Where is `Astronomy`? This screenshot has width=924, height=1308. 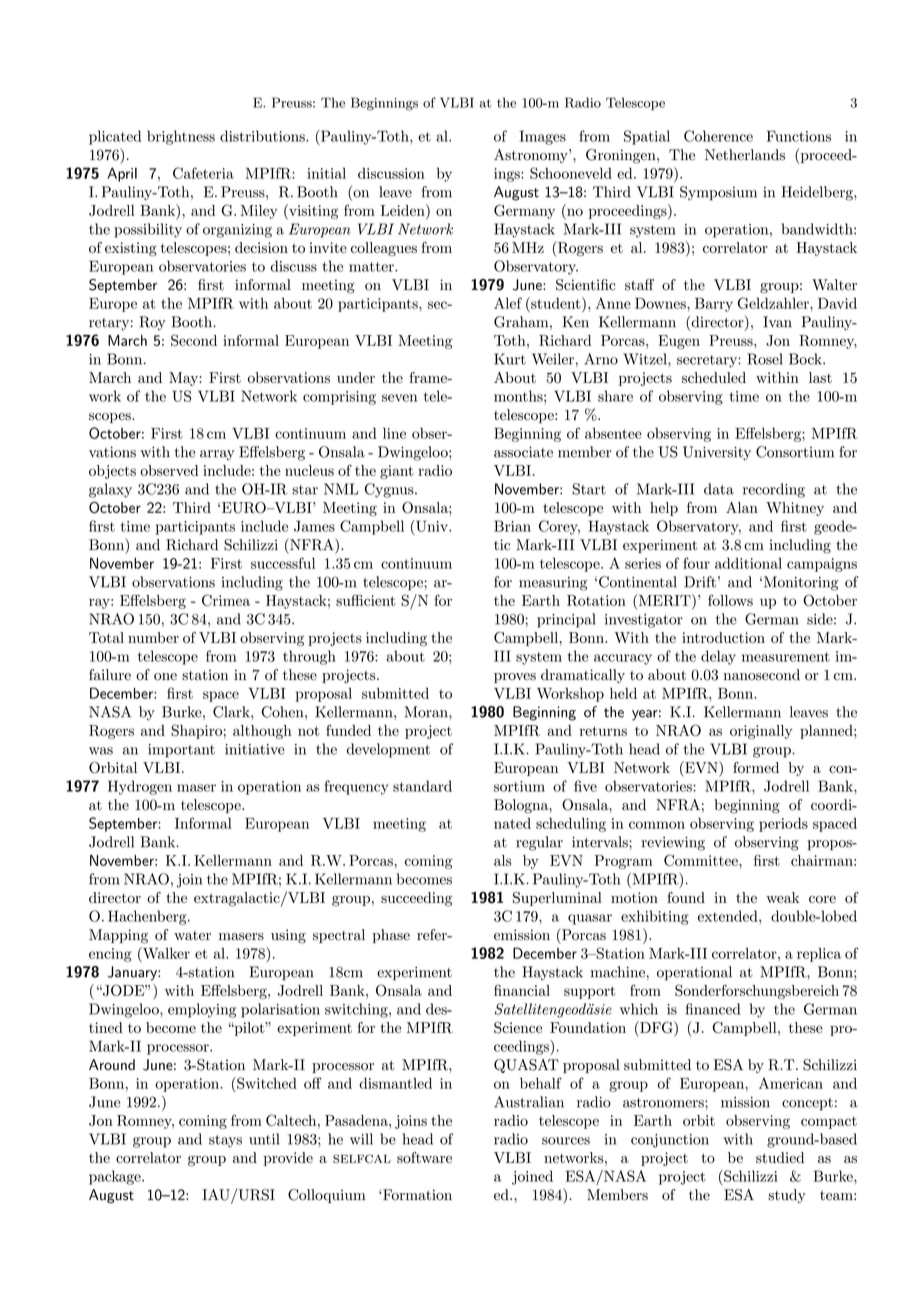 Astronomy is located at coordinates (532, 156).
